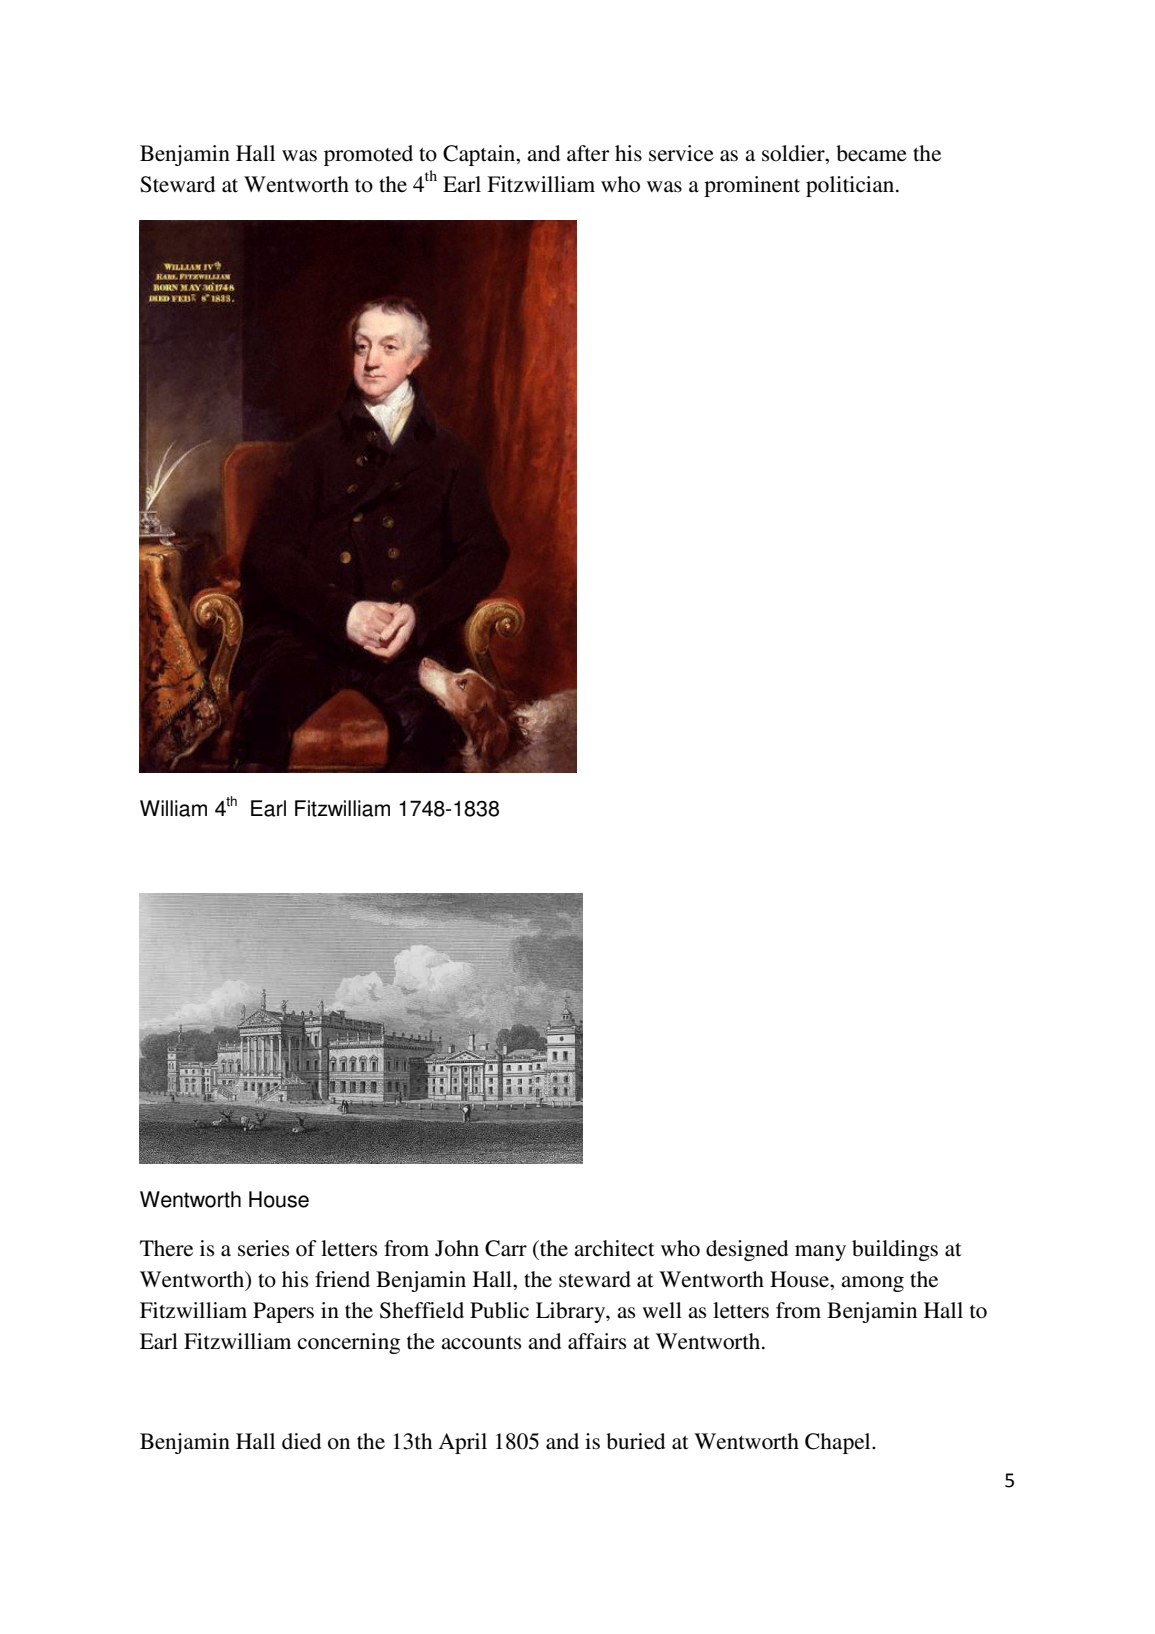 The height and width of the document is (1634, 1155). I want to click on many, so click(820, 1253).
